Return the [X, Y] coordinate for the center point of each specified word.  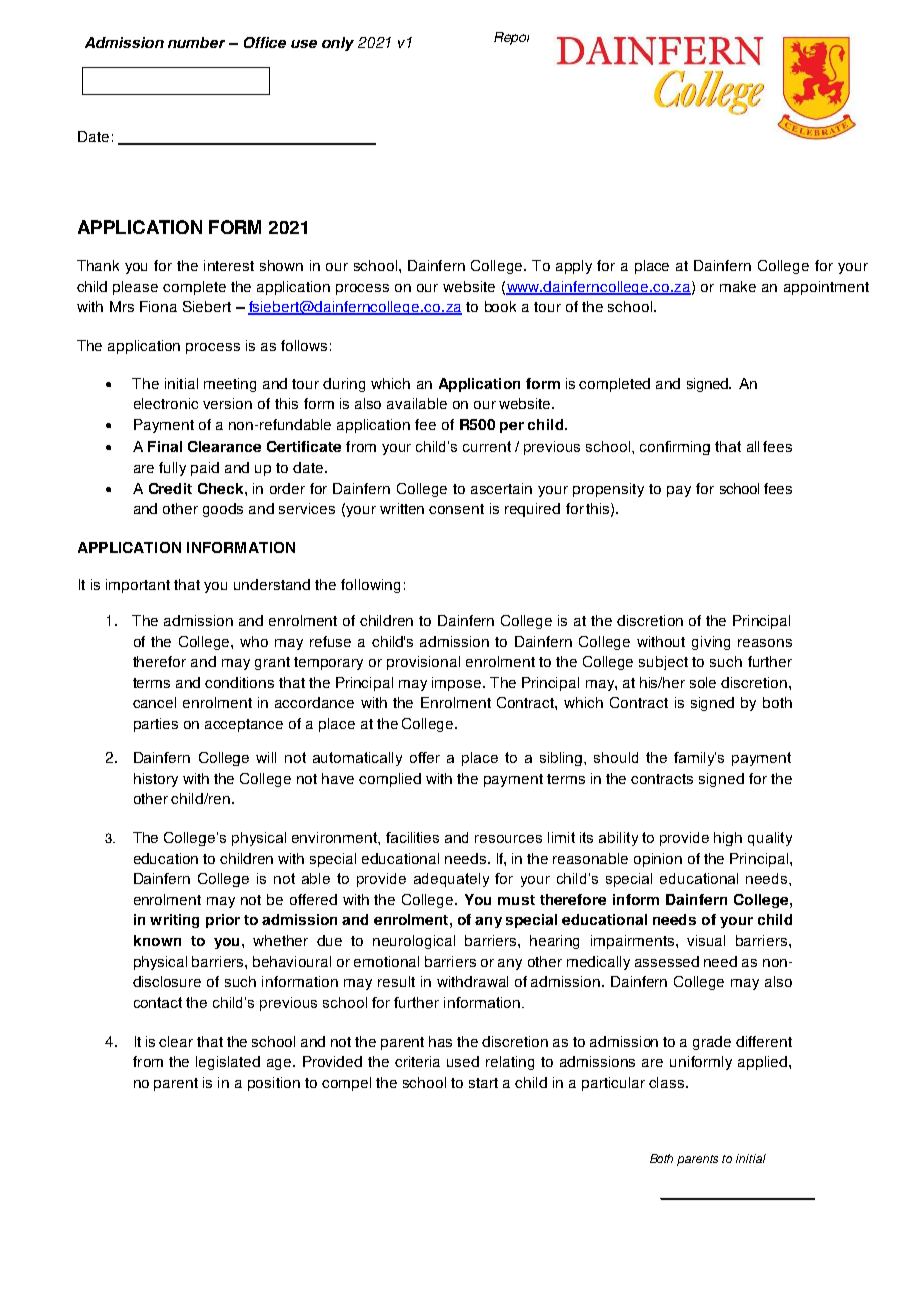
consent [456, 509]
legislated [228, 1063]
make [738, 286]
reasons [765, 643]
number [196, 42]
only [338, 44]
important [138, 586]
